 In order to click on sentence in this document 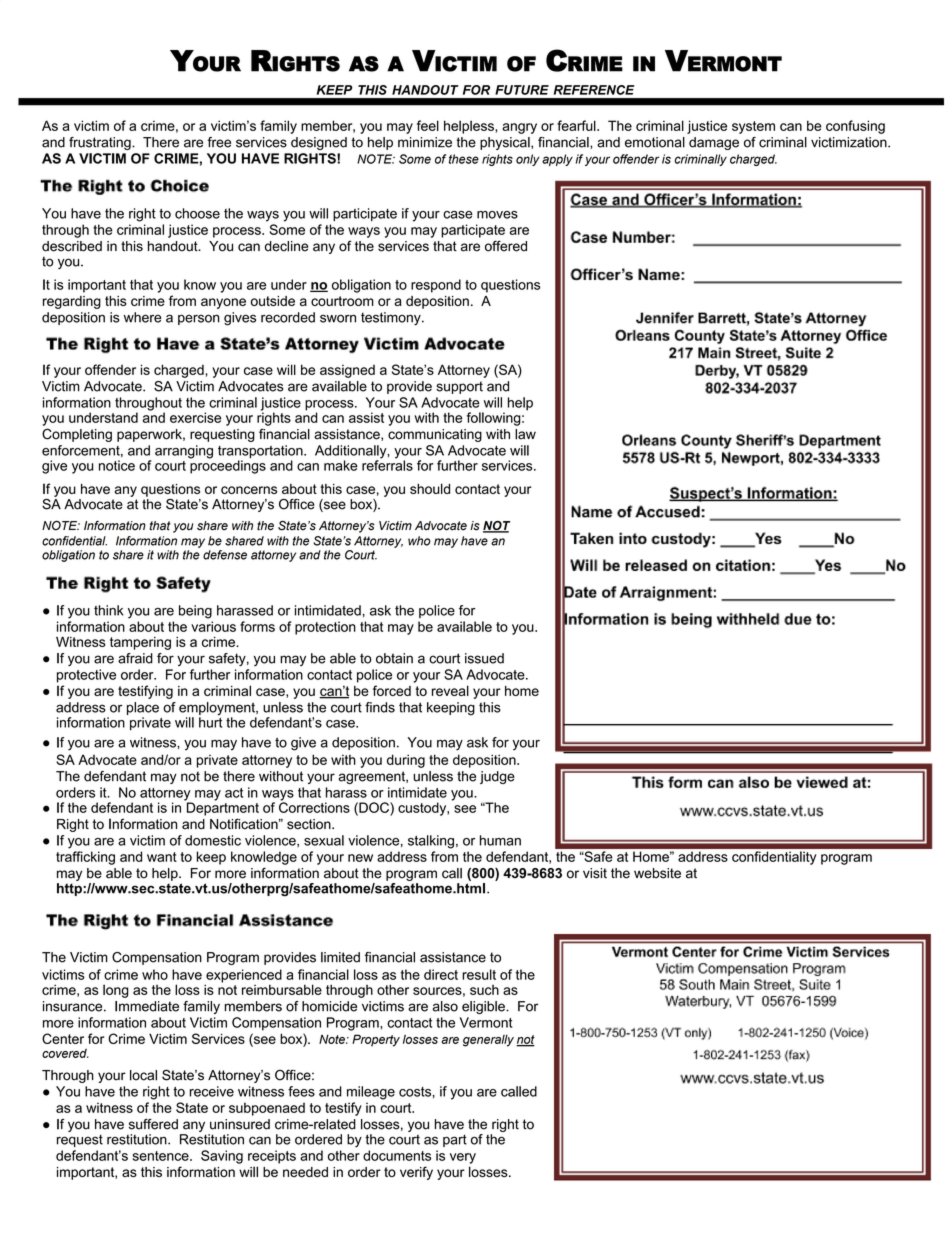, I will do `click(162, 1156)`.
